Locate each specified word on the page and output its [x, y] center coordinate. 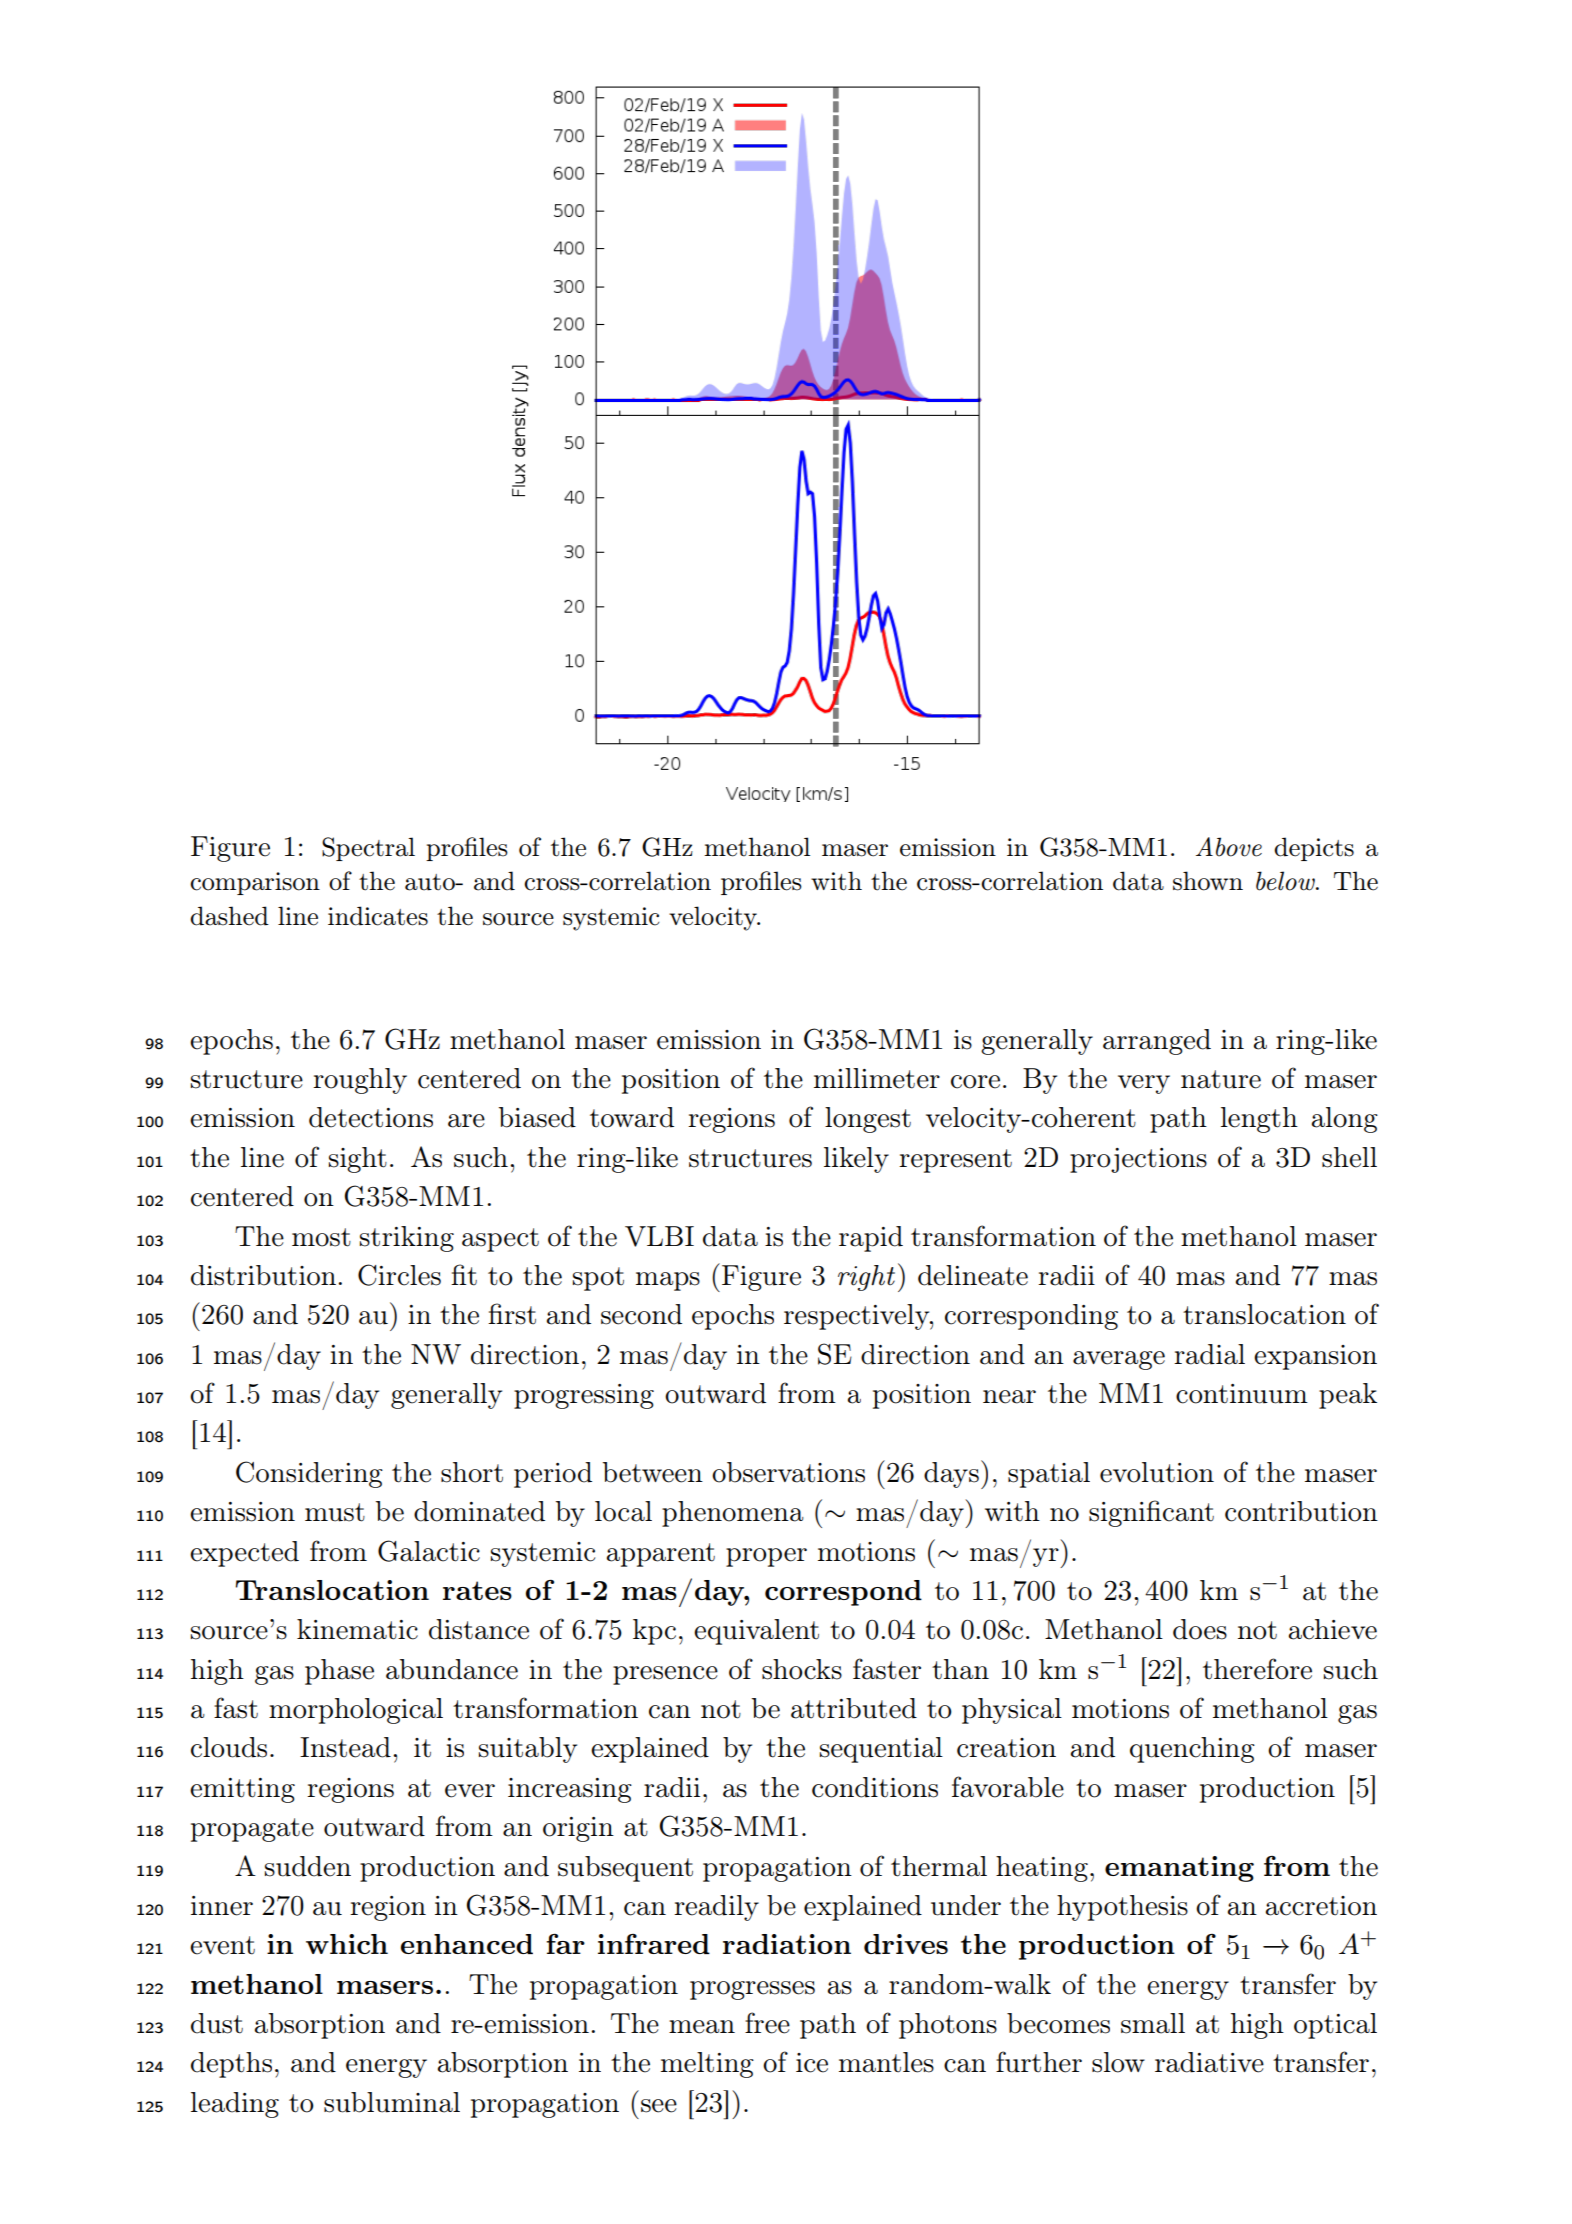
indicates [378, 916]
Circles [399, 1275]
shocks [802, 1669]
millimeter [877, 1078]
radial [1209, 1354]
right [866, 1278]
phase [339, 1672]
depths [231, 2065]
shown [1208, 881]
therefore [1257, 1669]
